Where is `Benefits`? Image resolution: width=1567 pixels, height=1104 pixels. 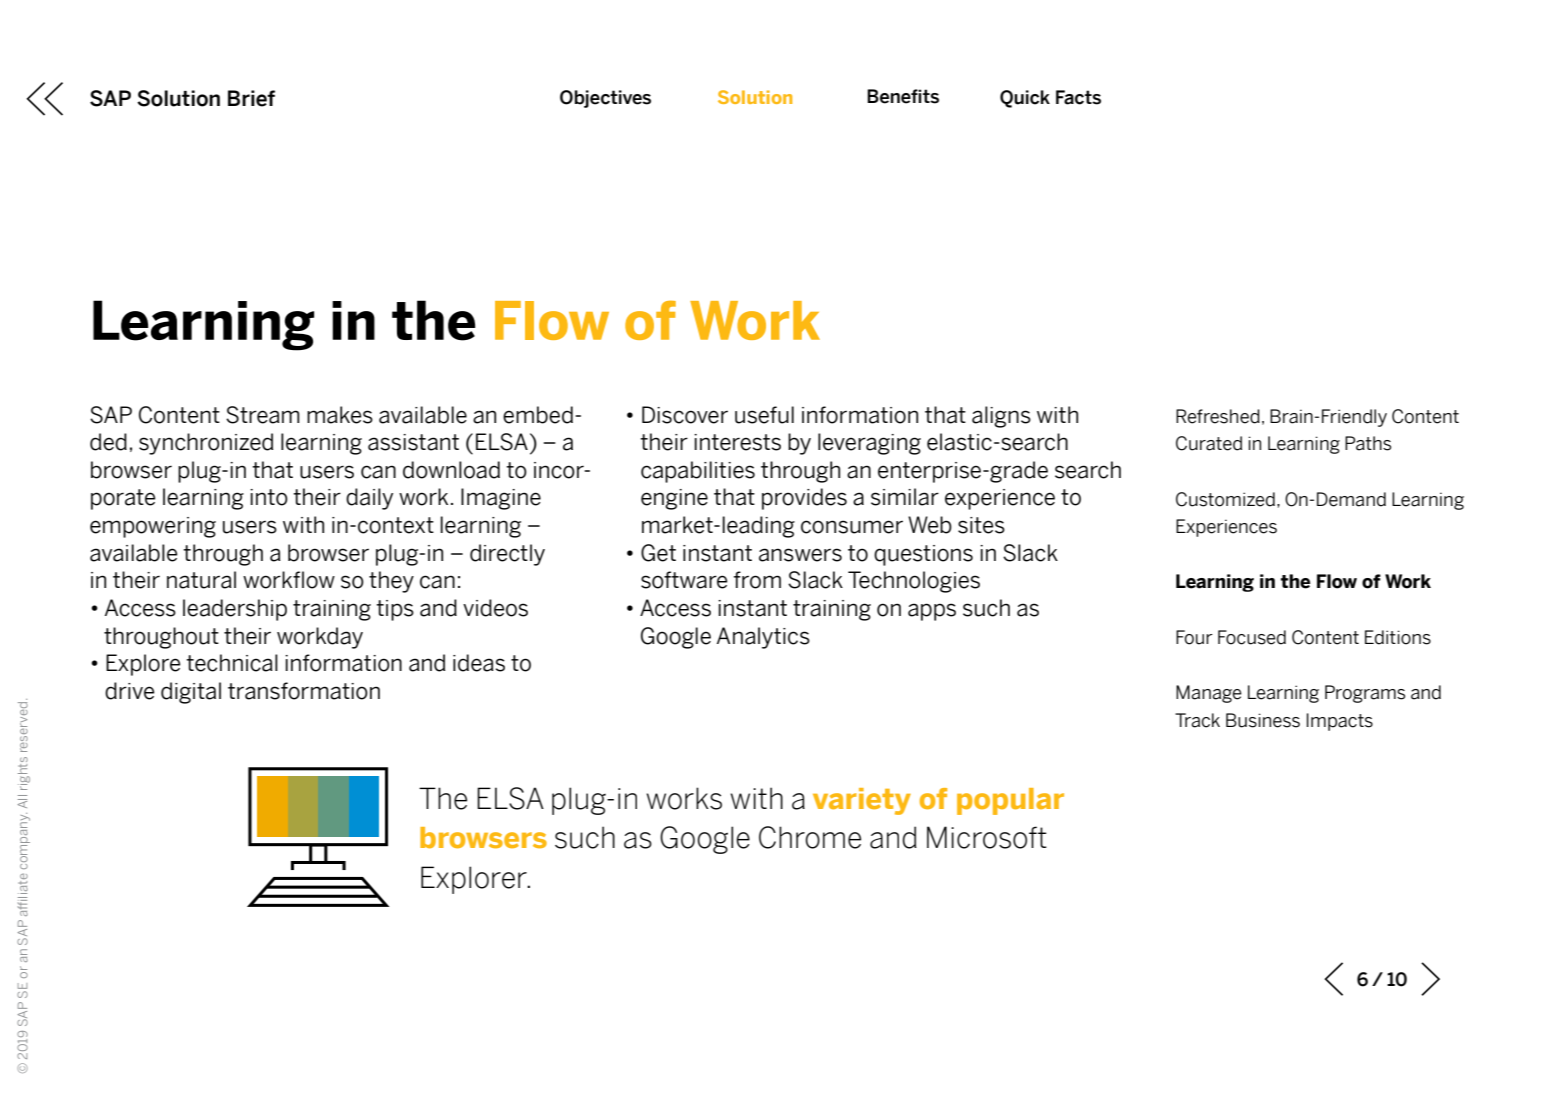 Benefits is located at coordinates (903, 96).
